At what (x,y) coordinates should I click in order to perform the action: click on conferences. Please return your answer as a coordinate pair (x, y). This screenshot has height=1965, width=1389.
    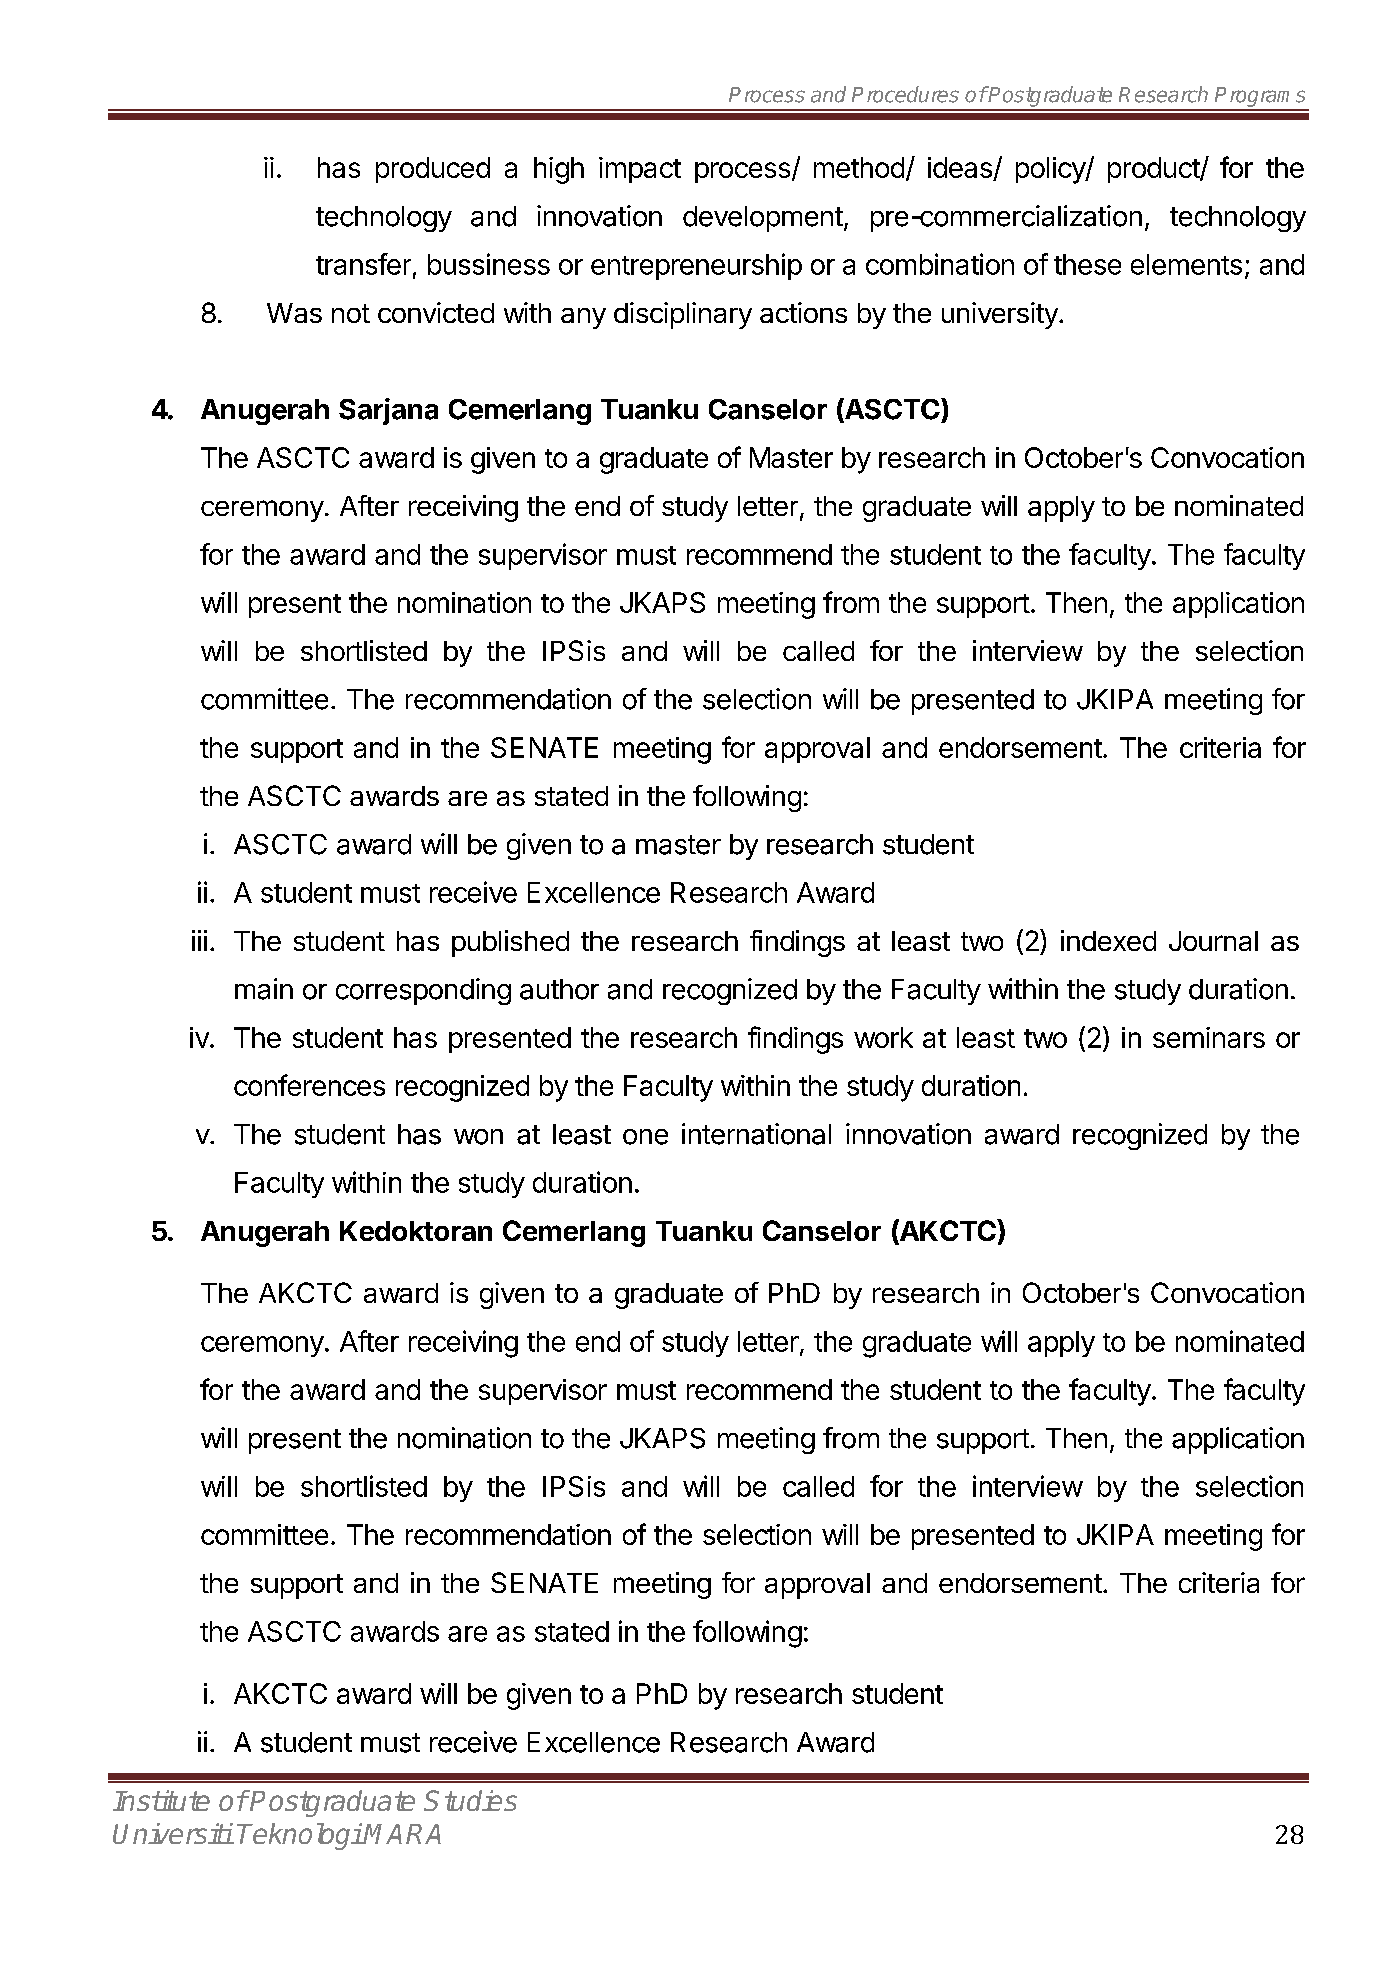
    Looking at the image, I should click on (309, 1085).
